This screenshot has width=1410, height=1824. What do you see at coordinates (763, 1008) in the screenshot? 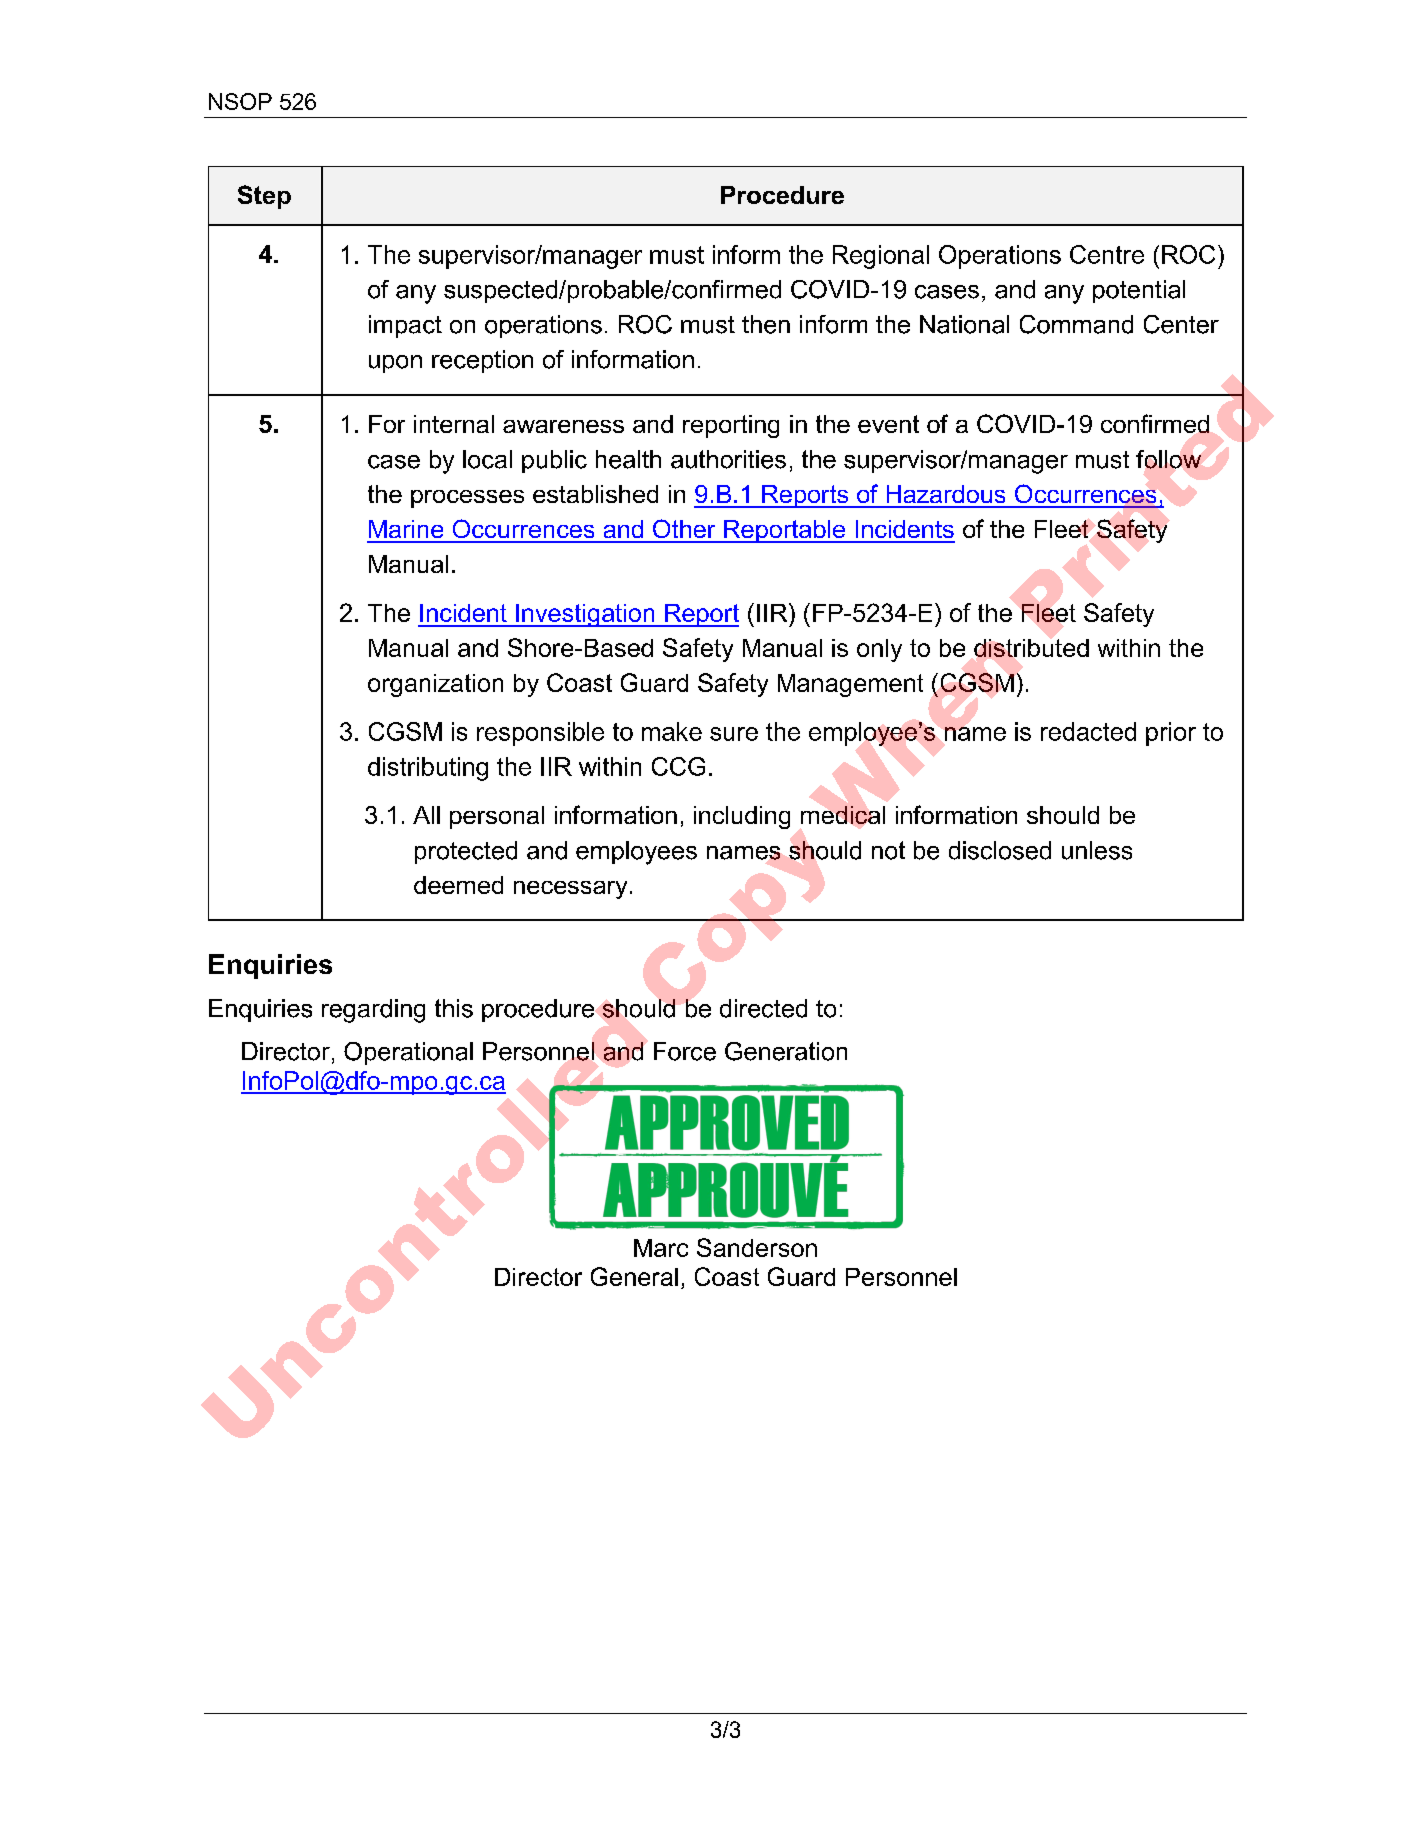
I see `directed` at bounding box center [763, 1008].
